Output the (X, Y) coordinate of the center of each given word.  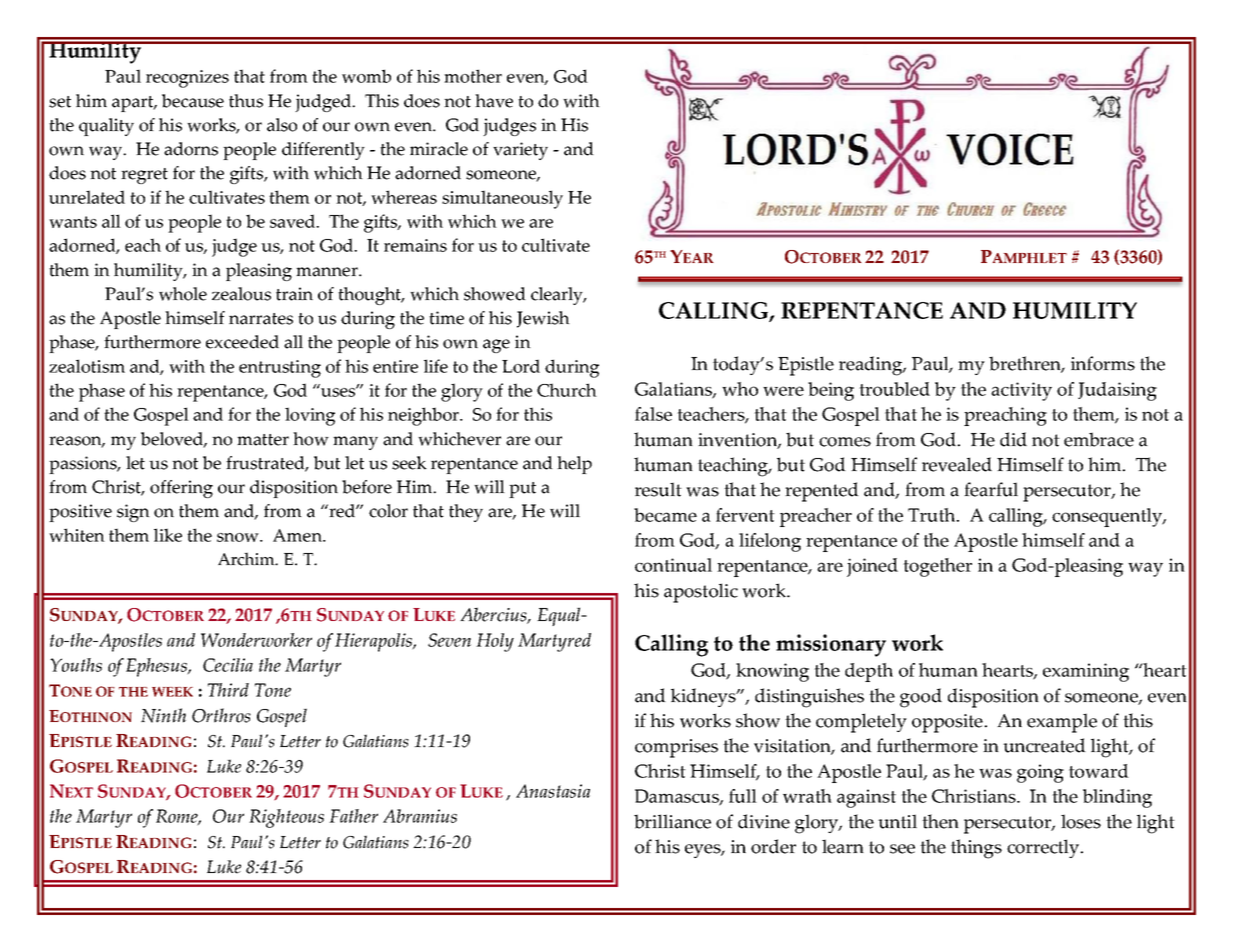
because (193, 101)
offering (181, 489)
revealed (957, 464)
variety (520, 151)
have (494, 101)
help (574, 465)
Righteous (286, 818)
